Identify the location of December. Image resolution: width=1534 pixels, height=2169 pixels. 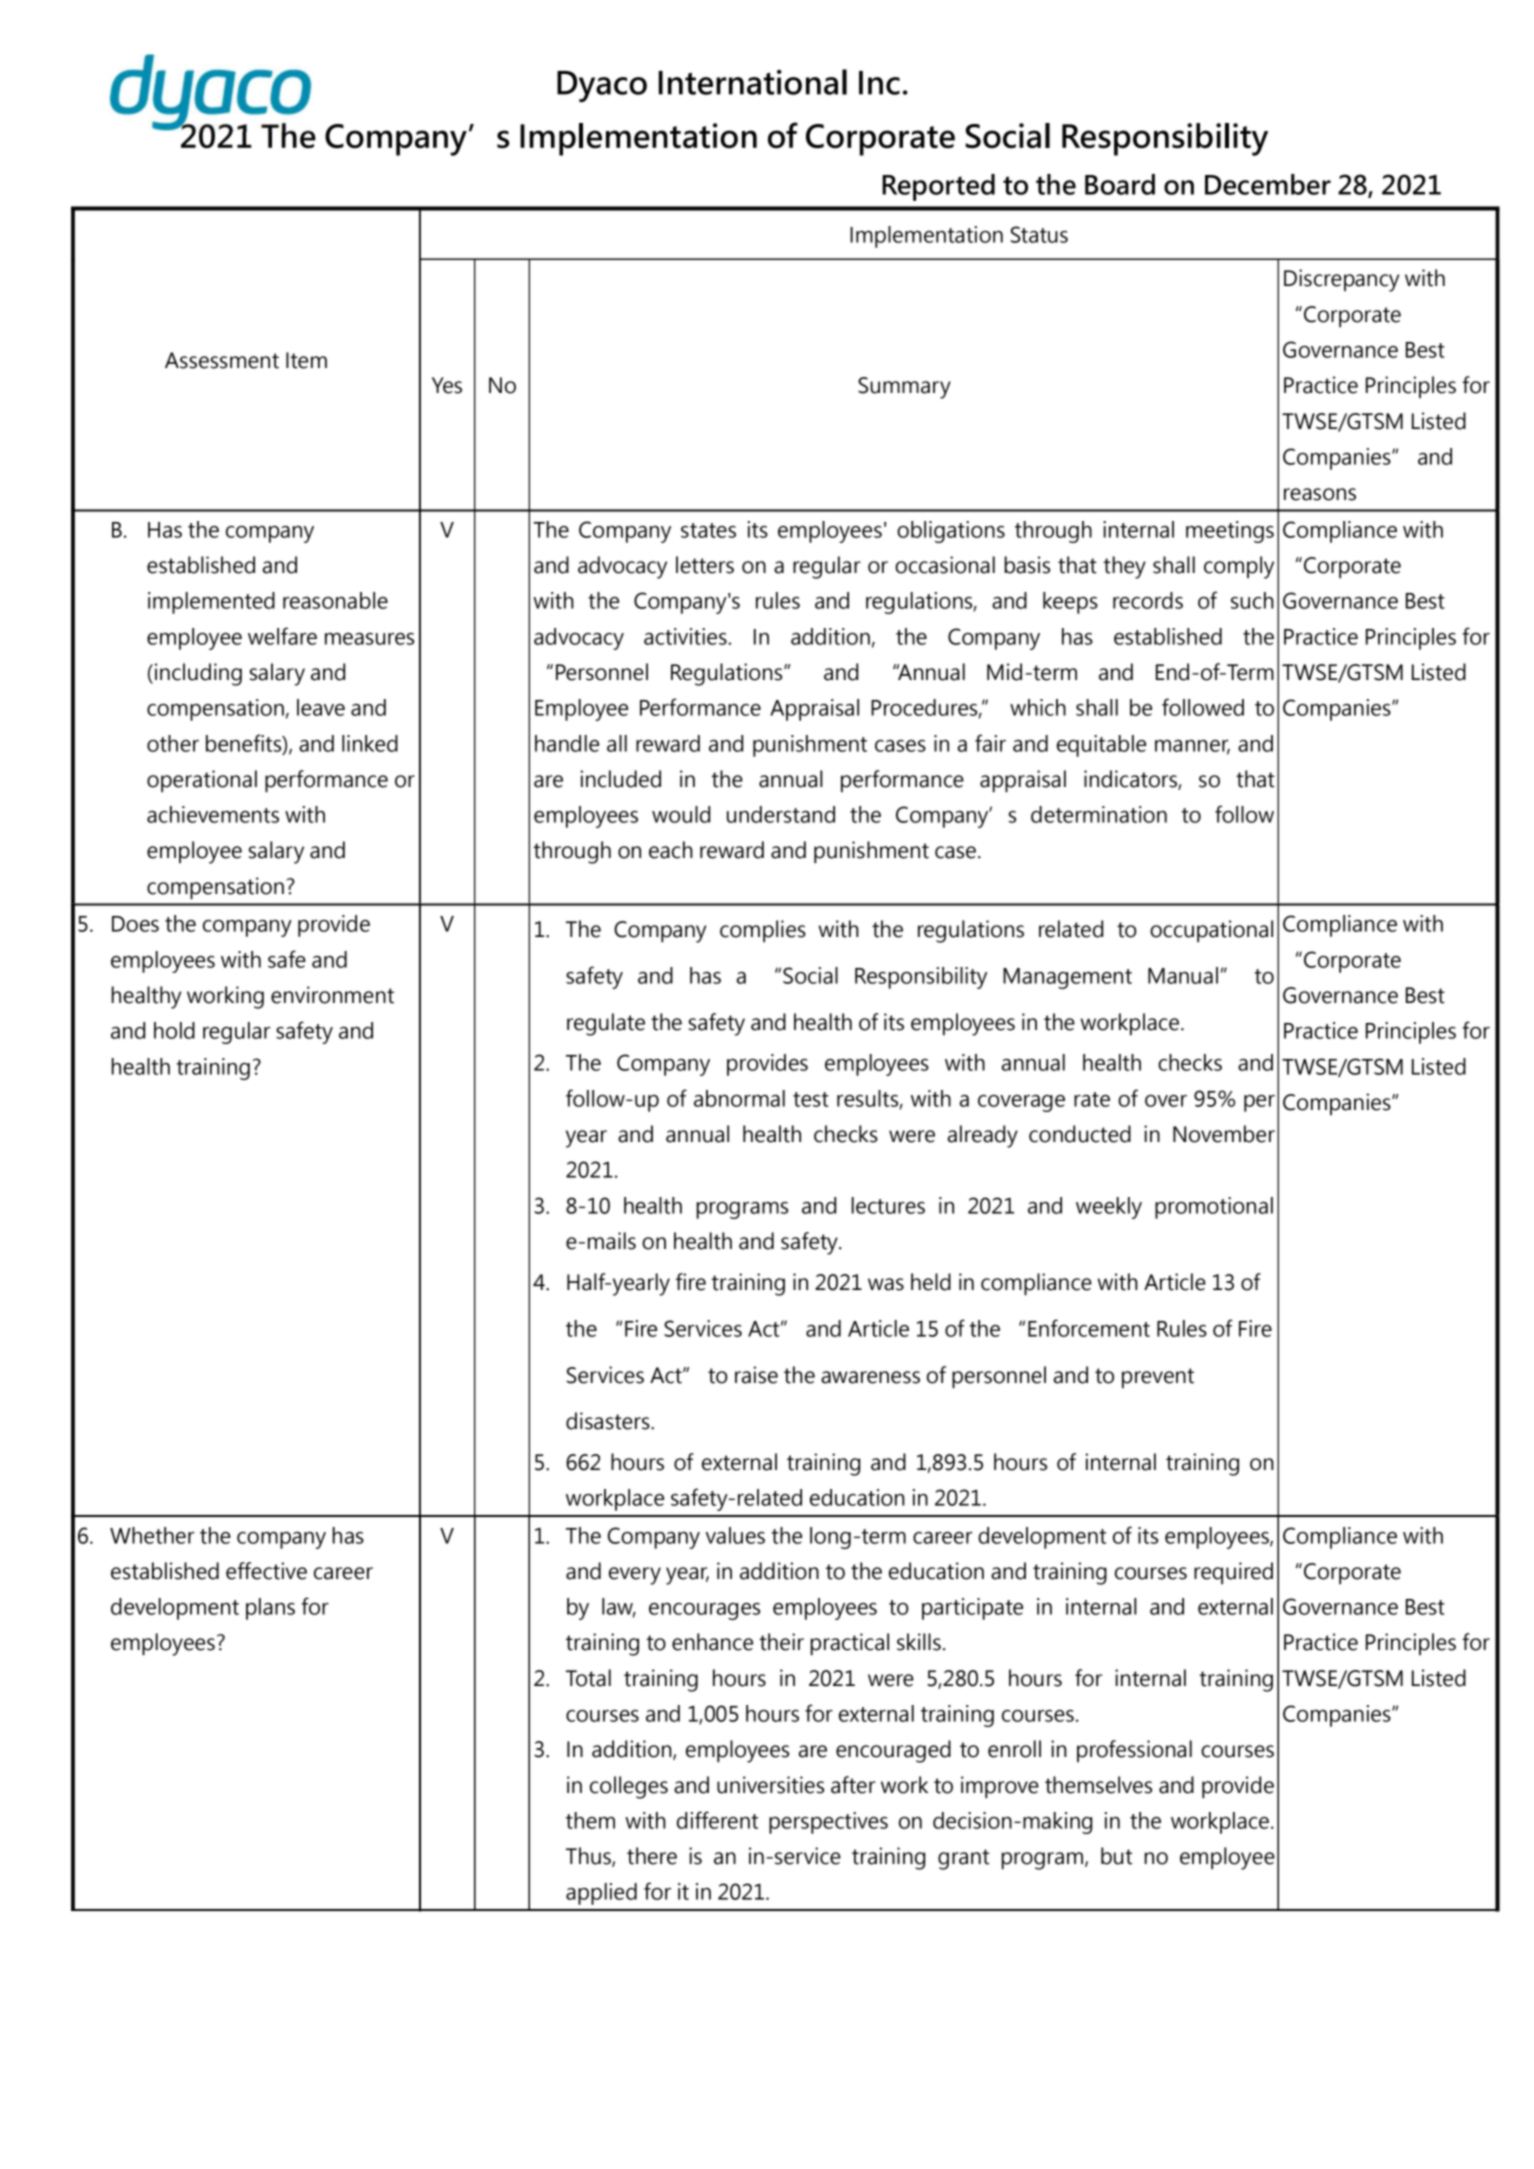
(1268, 184).
